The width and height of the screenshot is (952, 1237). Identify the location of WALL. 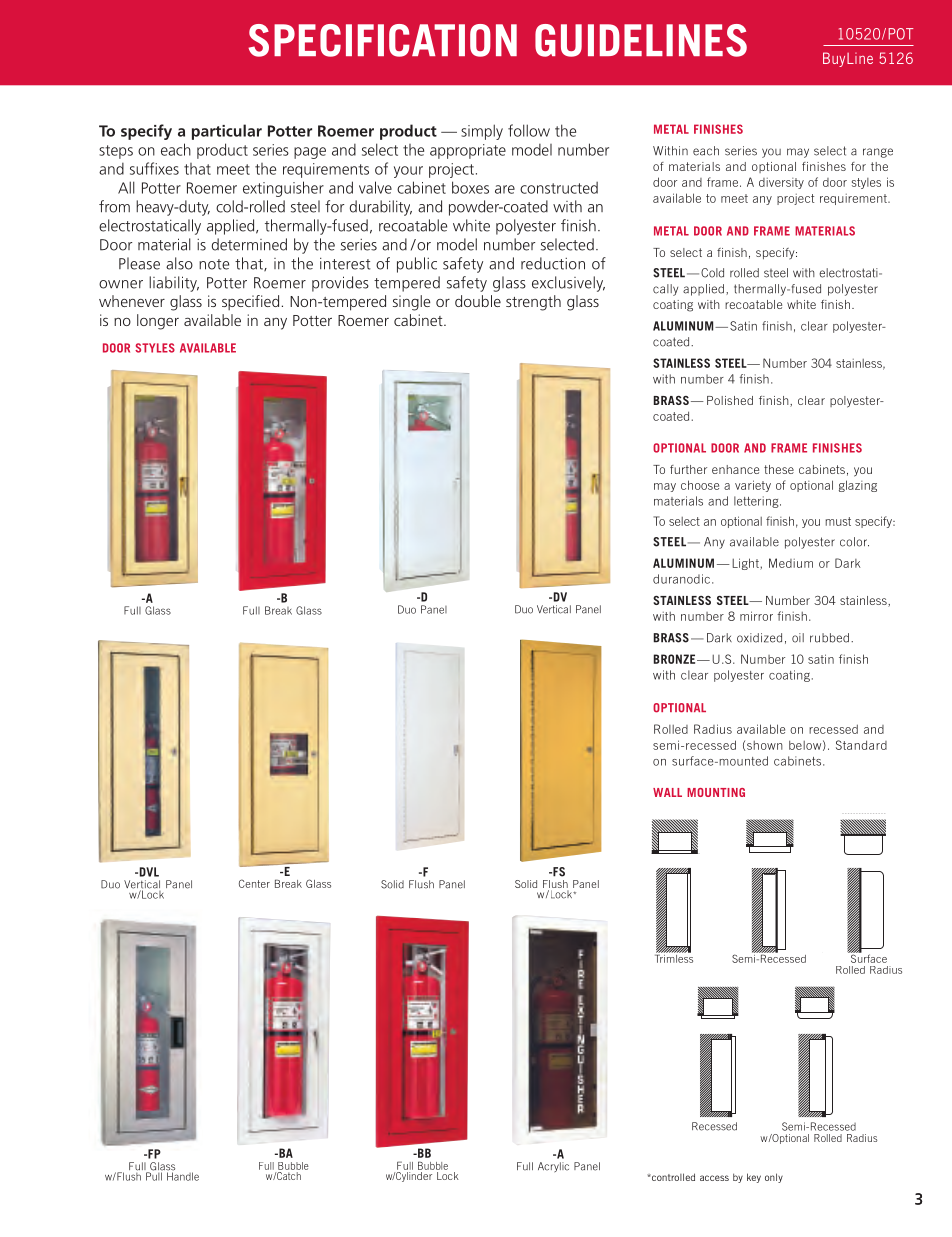
(667, 792).
